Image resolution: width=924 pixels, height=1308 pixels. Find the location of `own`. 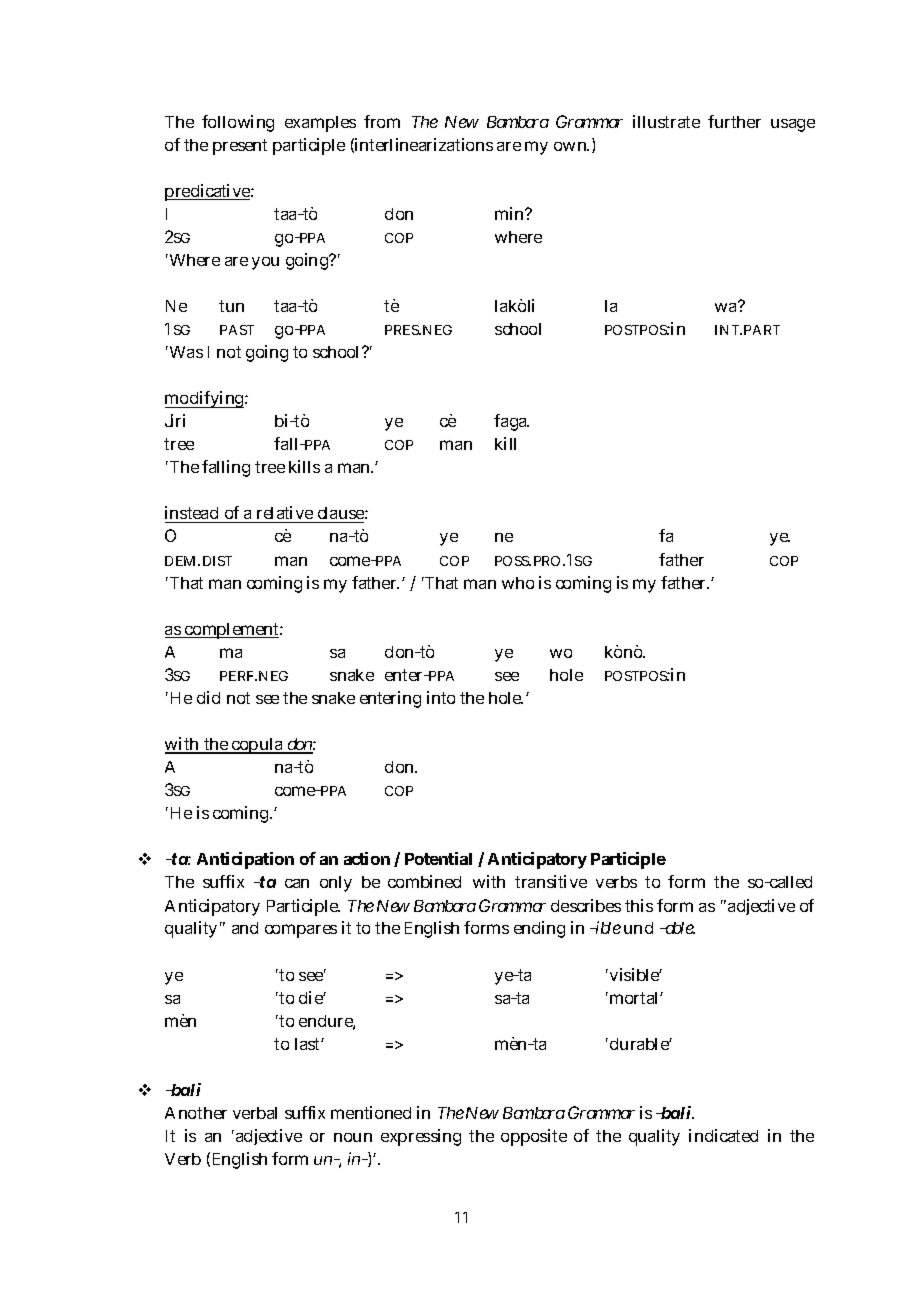

own is located at coordinates (571, 146).
